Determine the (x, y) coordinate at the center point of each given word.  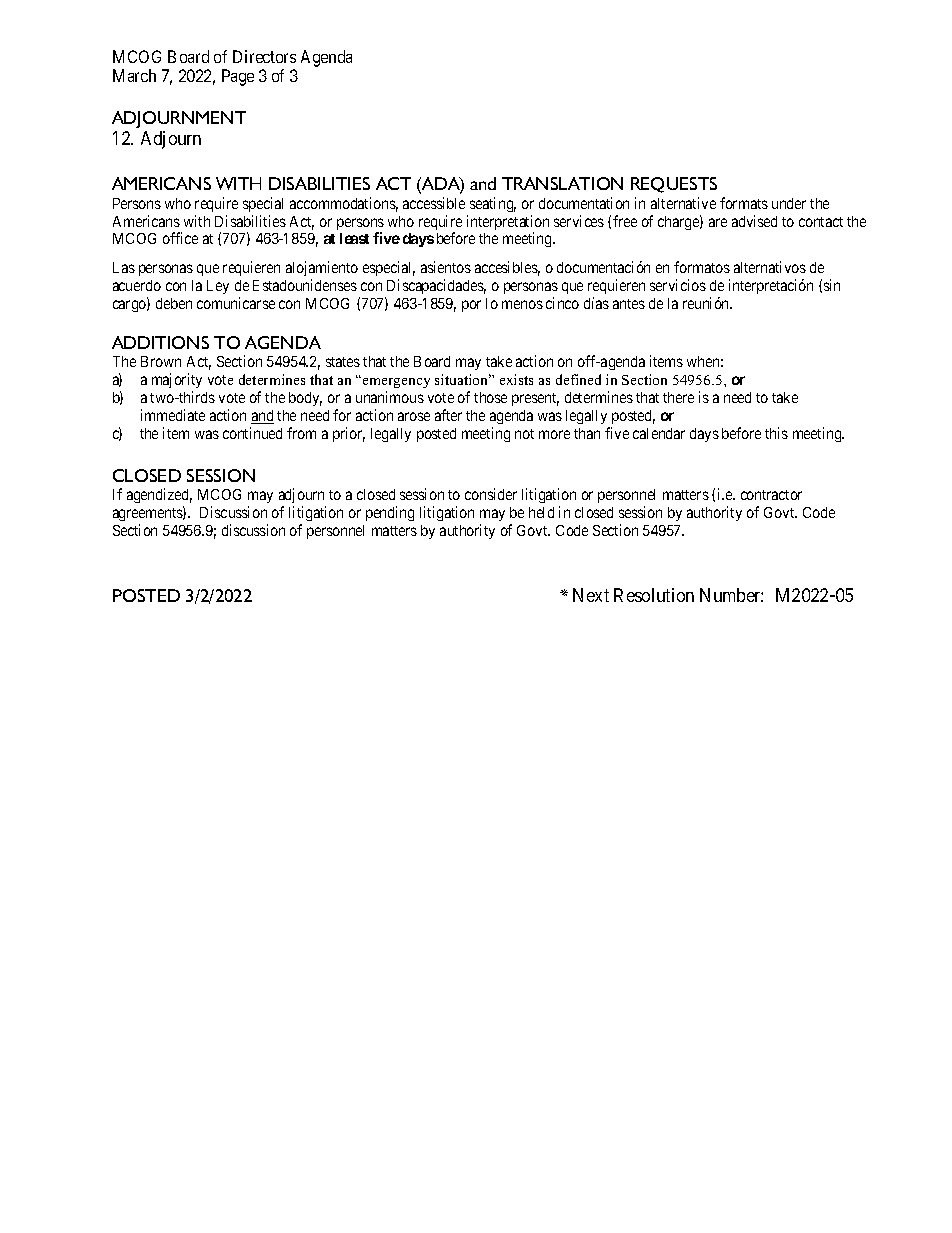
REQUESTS (674, 185)
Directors (264, 56)
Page (238, 77)
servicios (678, 285)
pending (390, 513)
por (471, 306)
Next (591, 595)
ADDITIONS (160, 342)
